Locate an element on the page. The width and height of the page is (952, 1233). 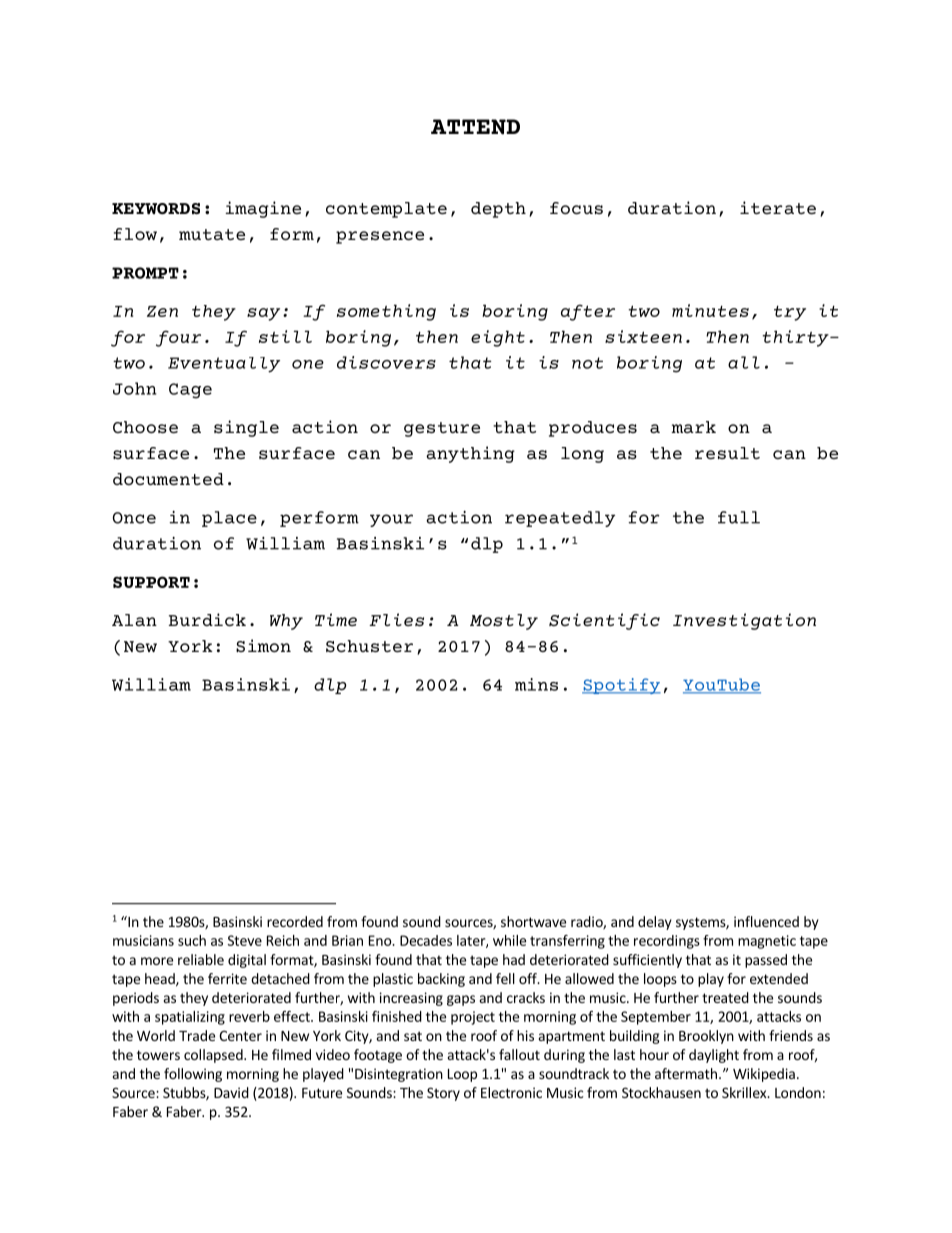
collapsed is located at coordinates (214, 1056).
